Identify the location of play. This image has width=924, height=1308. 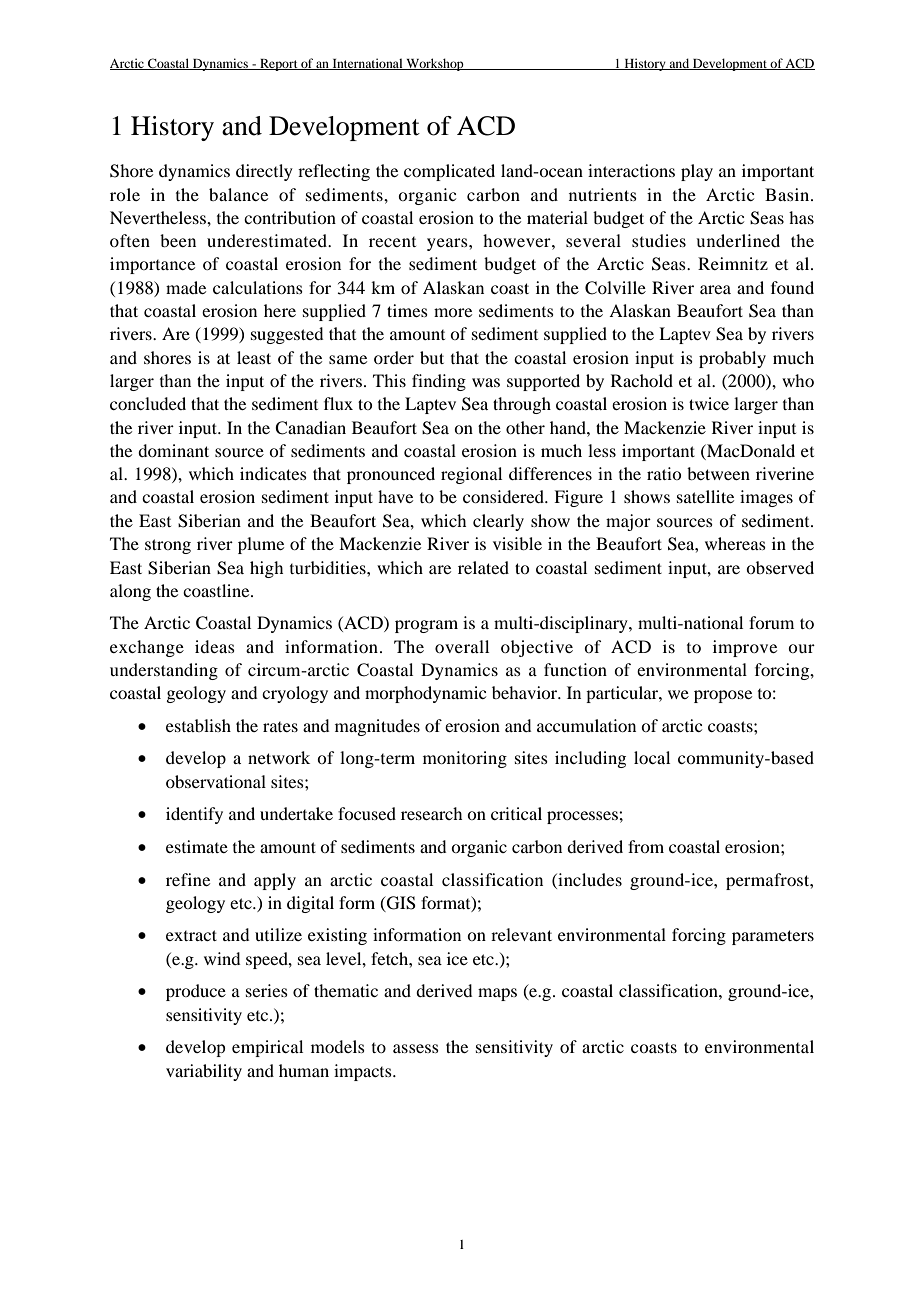
(697, 172).
